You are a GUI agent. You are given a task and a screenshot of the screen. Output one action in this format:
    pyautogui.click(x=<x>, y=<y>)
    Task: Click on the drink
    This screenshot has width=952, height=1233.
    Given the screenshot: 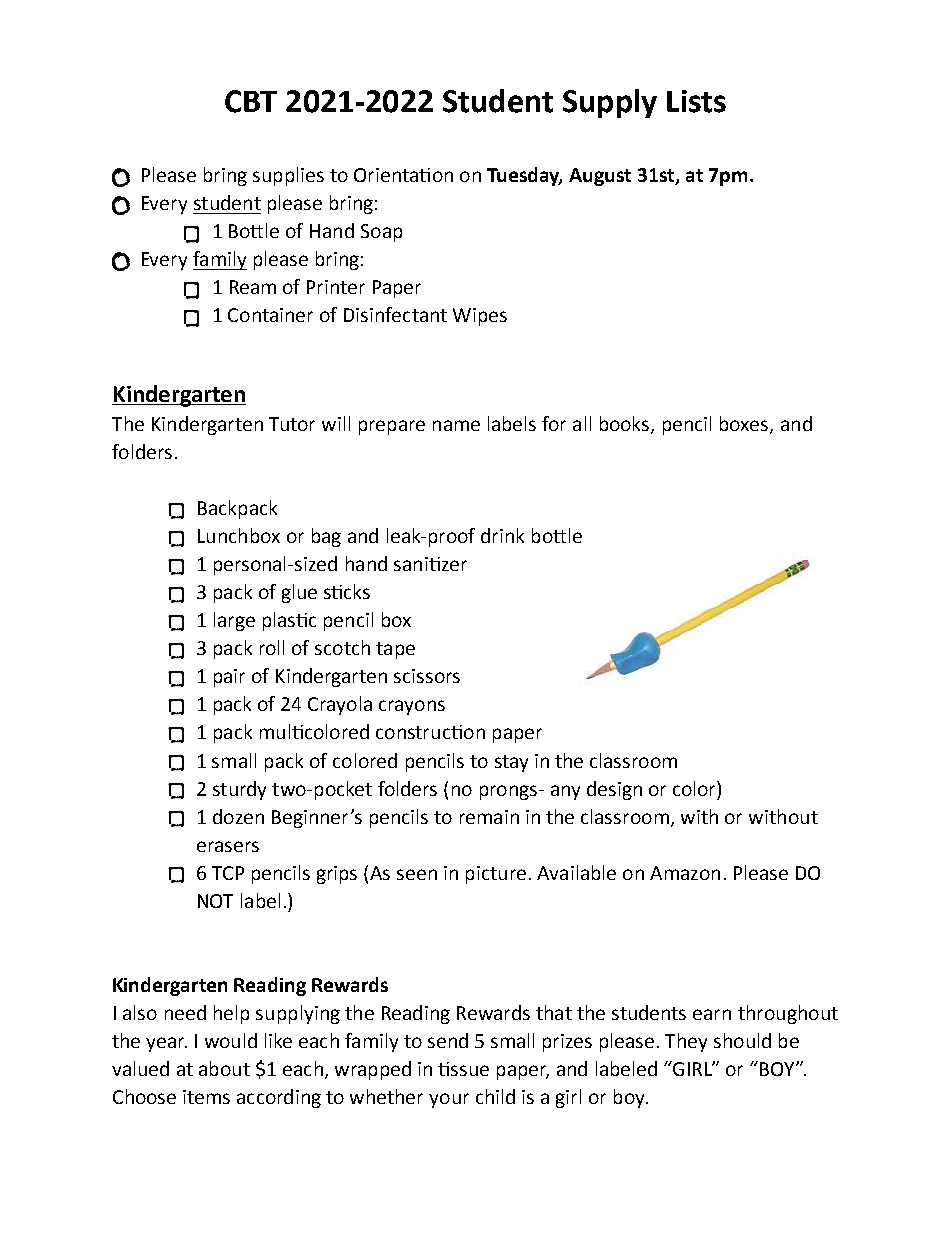 What is the action you would take?
    pyautogui.click(x=502, y=535)
